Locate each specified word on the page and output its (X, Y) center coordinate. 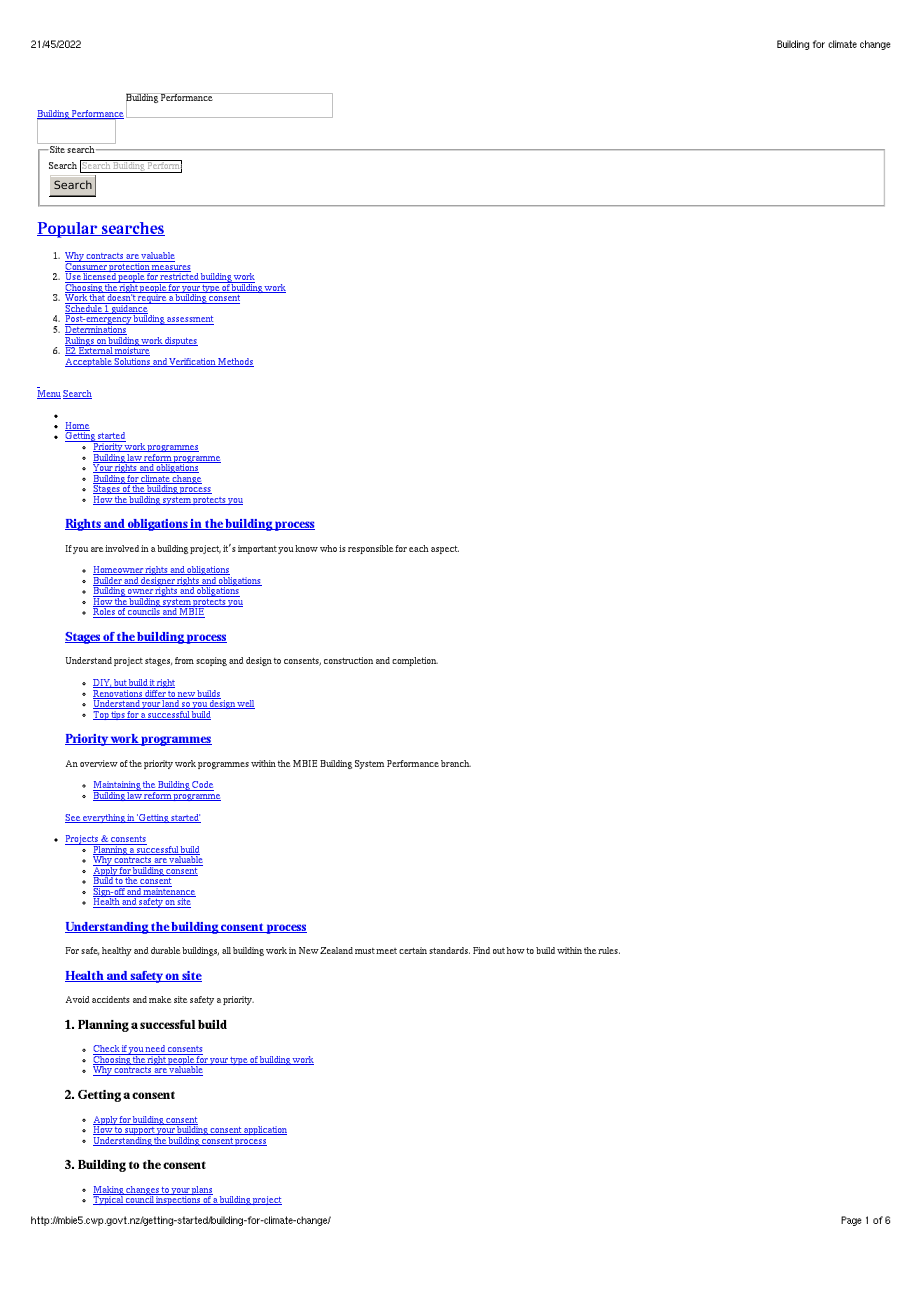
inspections (178, 1199)
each (419, 548)
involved (122, 548)
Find (481, 950)
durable (165, 950)
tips (117, 715)
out (499, 951)
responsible (370, 549)
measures (170, 268)
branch (456, 763)
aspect (445, 549)
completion (415, 661)
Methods (235, 362)
